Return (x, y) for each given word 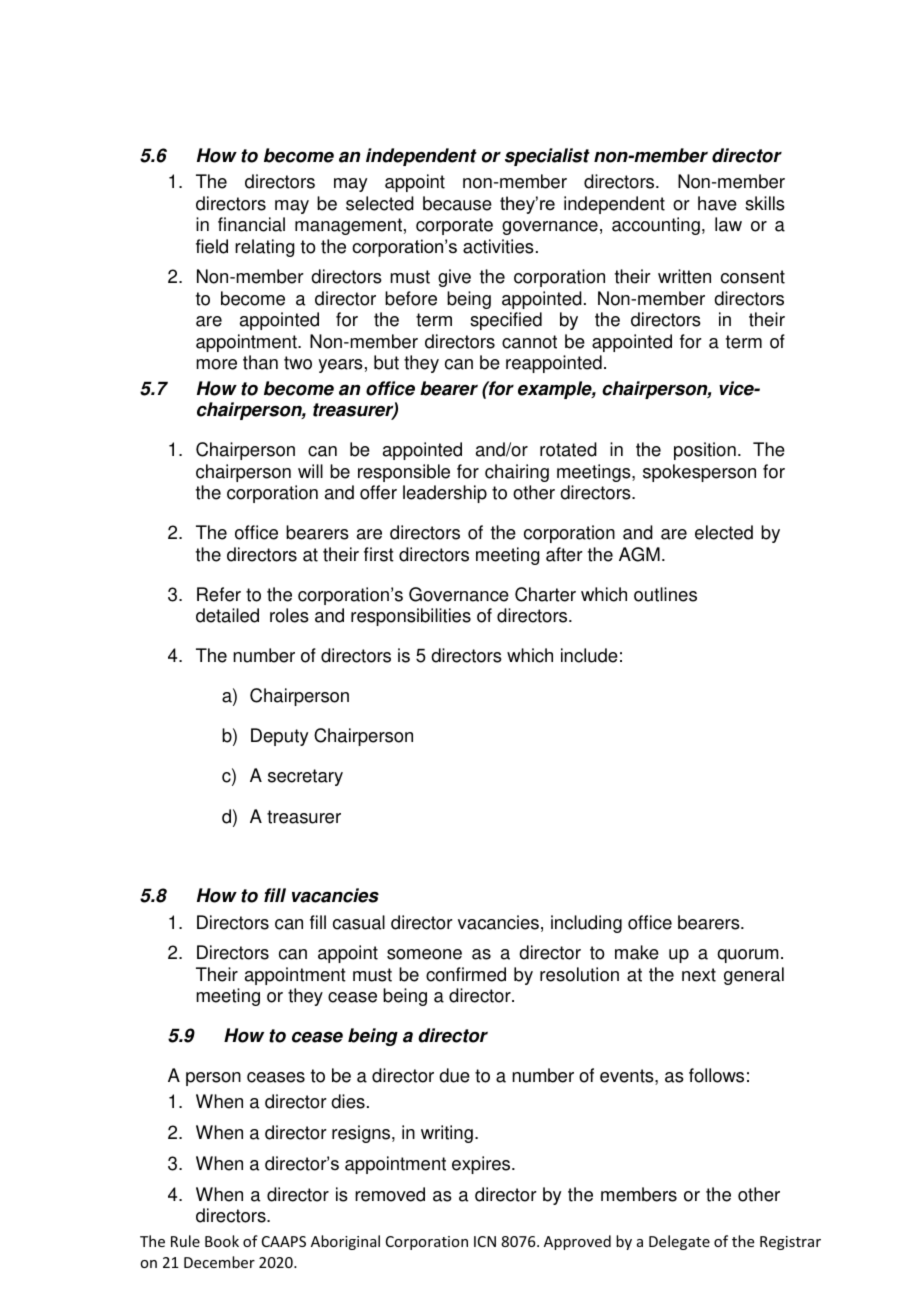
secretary (305, 777)
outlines (665, 594)
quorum (747, 956)
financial (251, 224)
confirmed (466, 974)
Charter (545, 594)
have (717, 203)
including (586, 924)
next (699, 975)
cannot (529, 342)
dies (348, 1101)
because (457, 203)
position (705, 451)
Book (222, 1241)
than (260, 362)
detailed (227, 615)
